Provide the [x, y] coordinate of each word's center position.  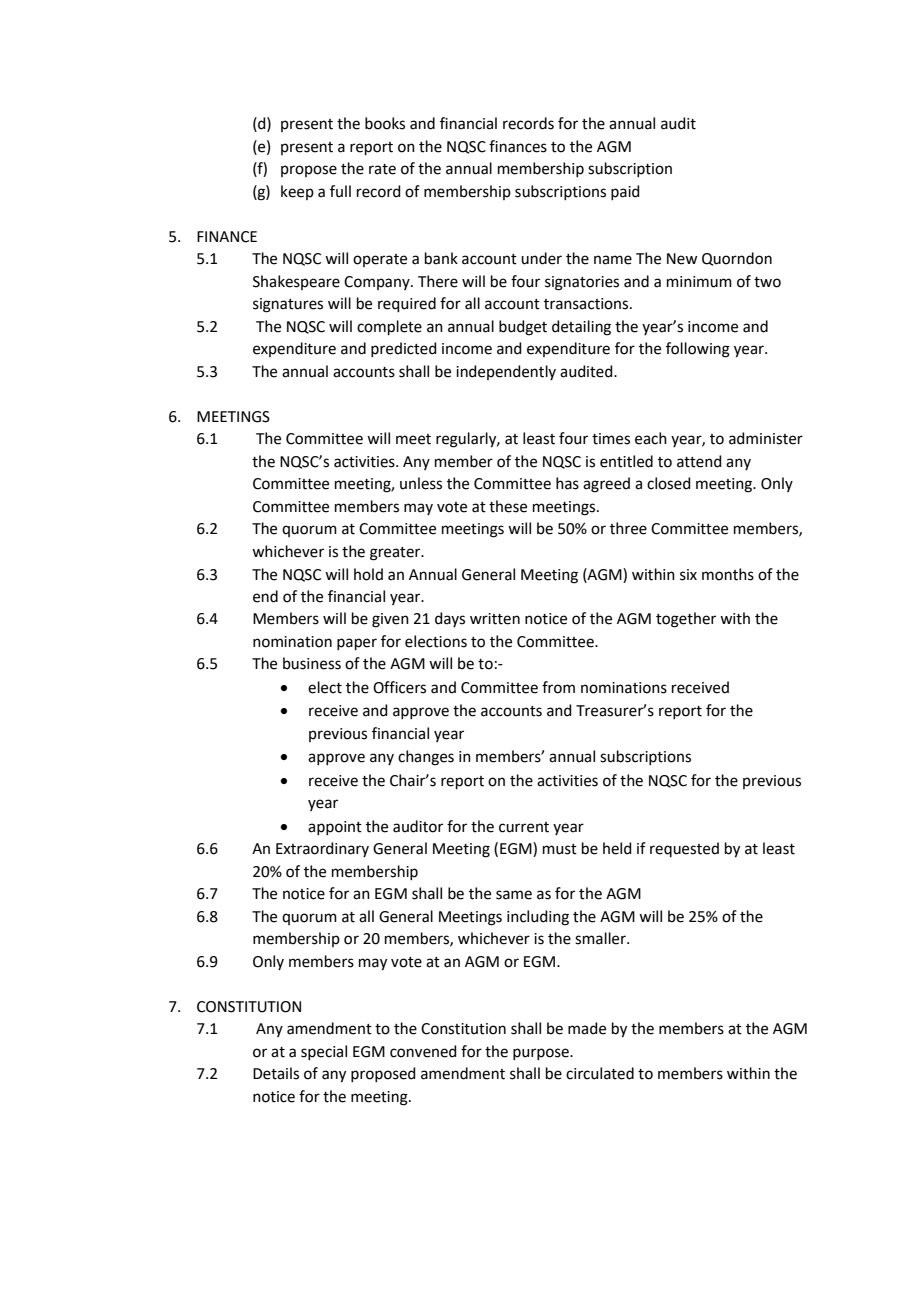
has [567, 483]
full [340, 191]
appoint [335, 828]
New [682, 259]
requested [684, 849]
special [324, 1052]
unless [421, 483]
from [558, 687]
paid [625, 192]
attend [699, 461]
